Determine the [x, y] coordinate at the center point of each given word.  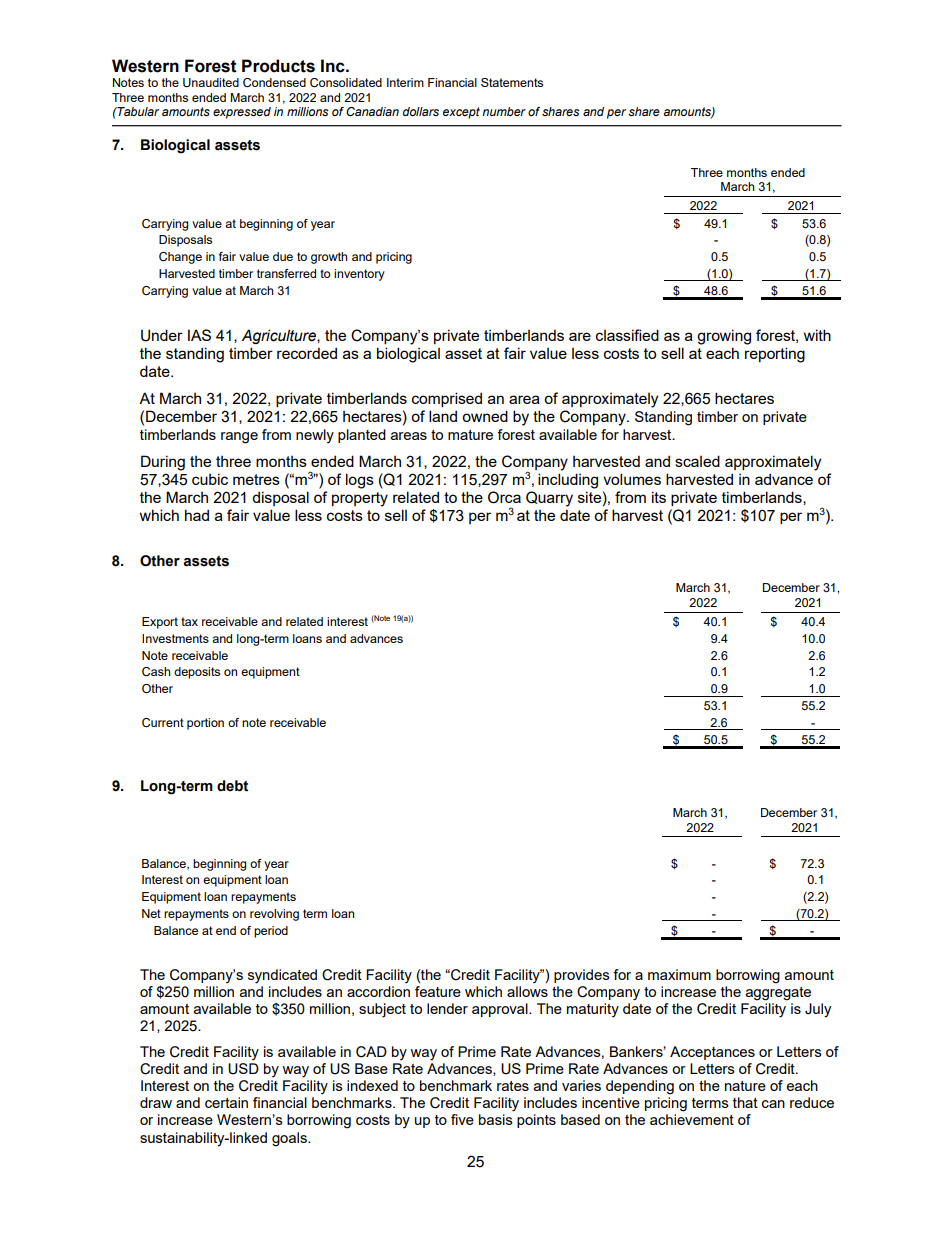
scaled [697, 461]
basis [496, 1119]
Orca [504, 497]
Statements [512, 82]
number [504, 111]
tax [189, 621]
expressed [242, 113]
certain [226, 1102]
